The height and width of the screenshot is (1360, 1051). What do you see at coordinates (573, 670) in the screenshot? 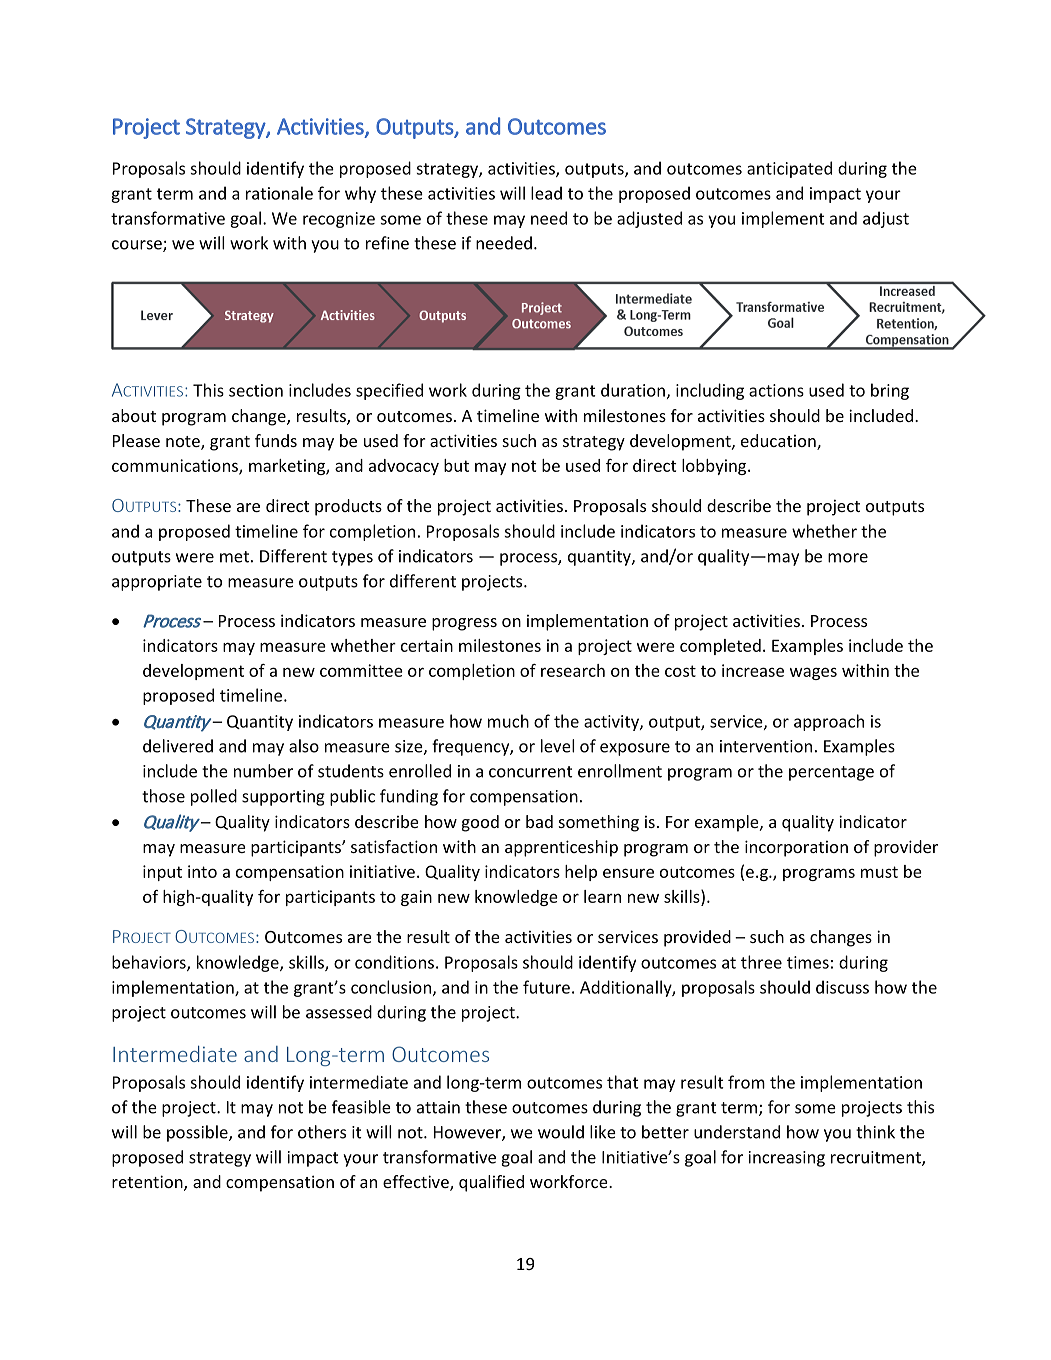
I see `research` at bounding box center [573, 670].
